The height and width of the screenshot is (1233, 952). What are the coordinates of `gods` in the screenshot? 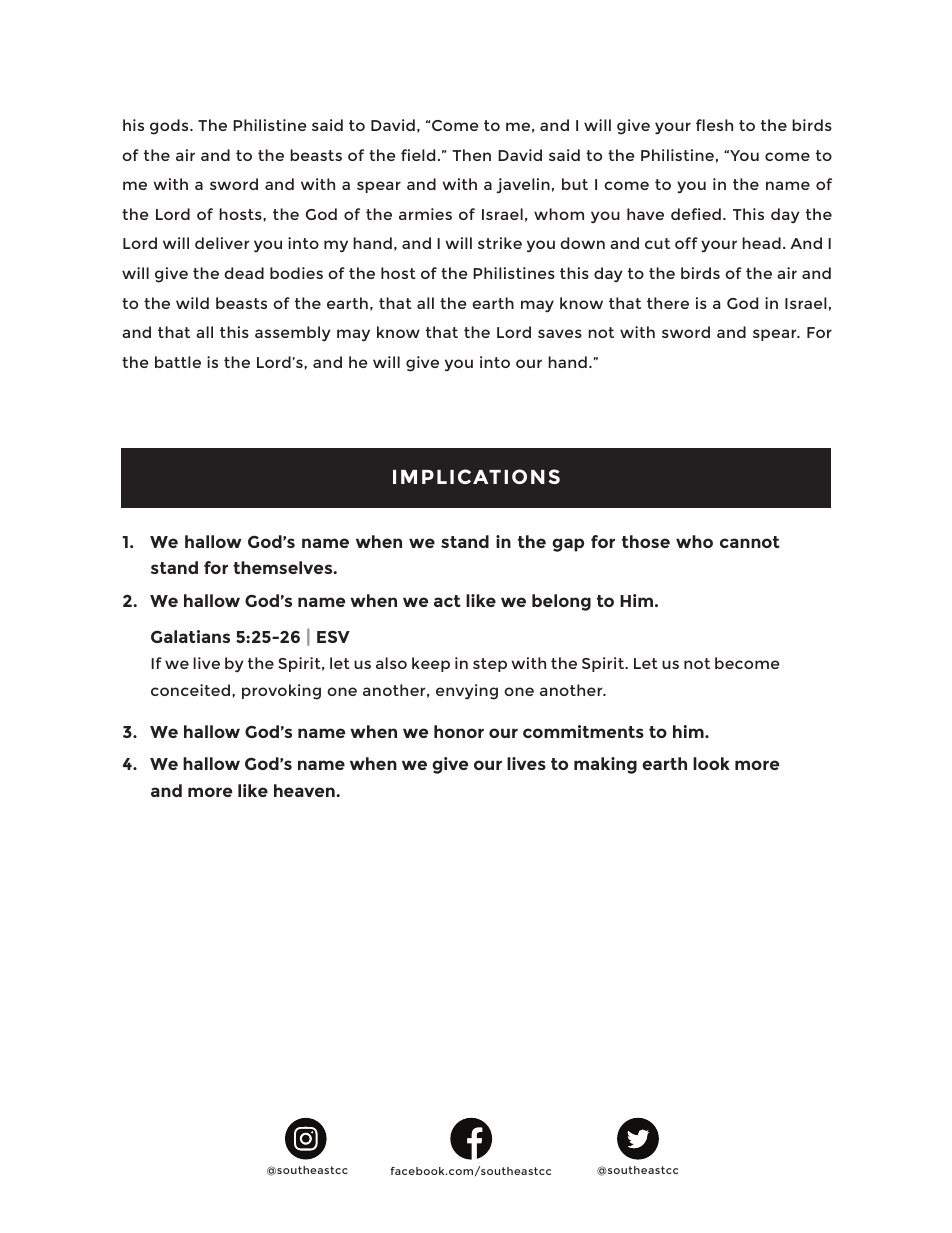 It's located at (170, 127).
